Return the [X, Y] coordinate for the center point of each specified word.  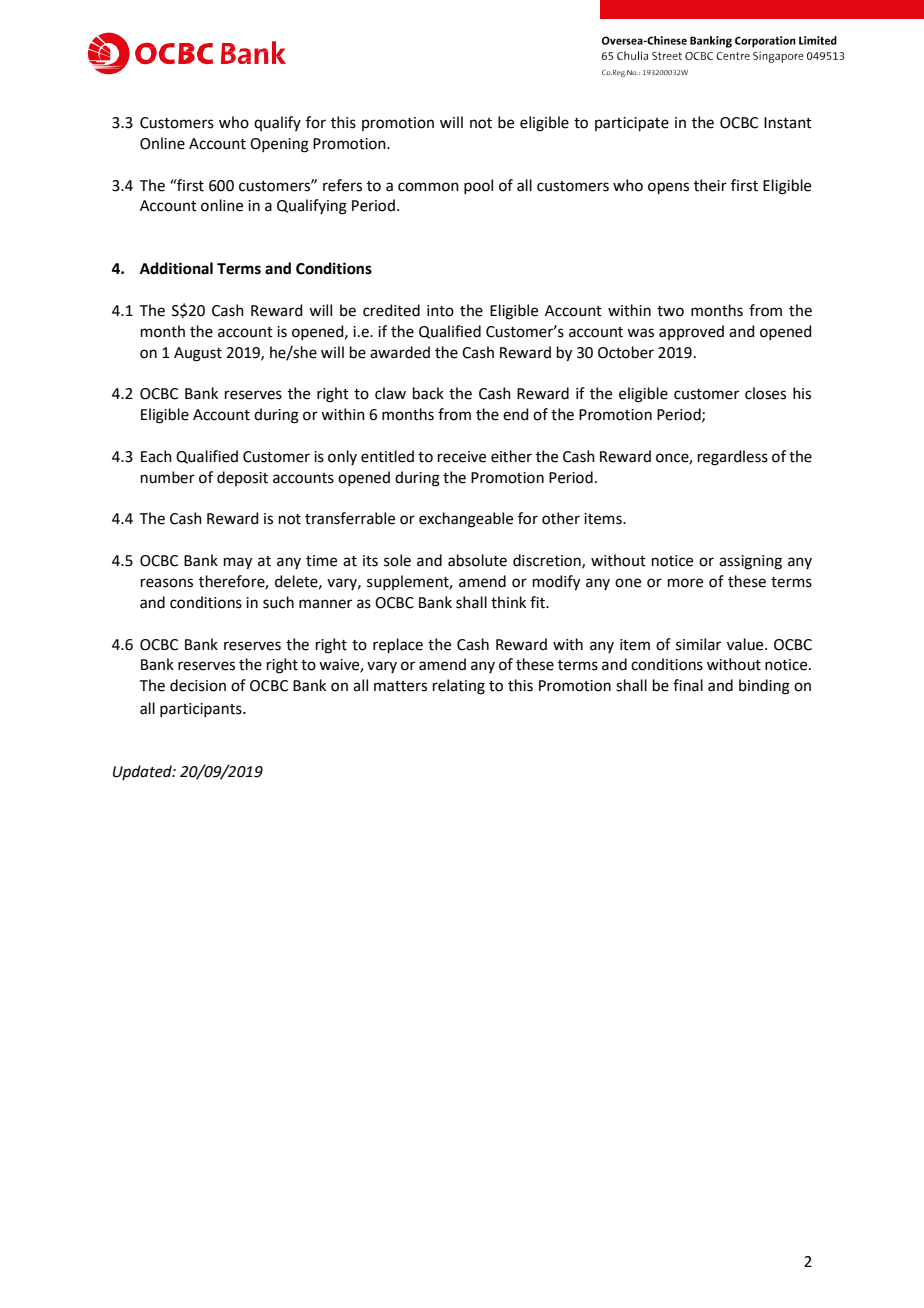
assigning [750, 562]
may [238, 563]
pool [478, 186]
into [440, 311]
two [670, 311]
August [198, 354]
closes [765, 393]
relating [459, 687]
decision [198, 685]
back [428, 393]
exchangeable [466, 520]
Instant [788, 123]
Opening [279, 145]
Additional [176, 268]
